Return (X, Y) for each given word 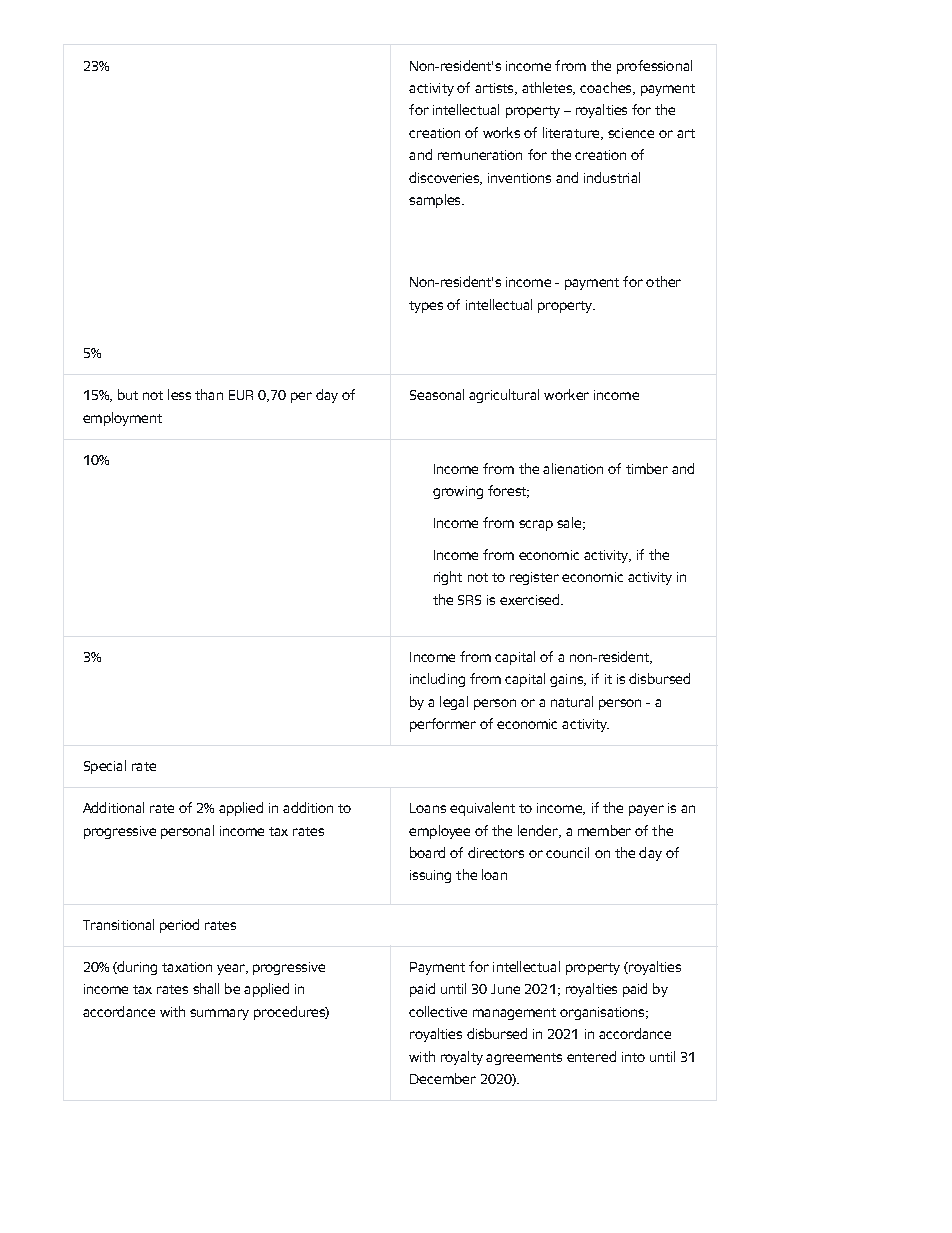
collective (438, 1011)
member (604, 830)
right (448, 578)
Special (105, 767)
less (179, 394)
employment (122, 419)
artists (495, 89)
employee (439, 832)
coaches (607, 88)
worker (566, 394)
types (426, 307)
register (534, 578)
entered (591, 1056)
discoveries (445, 178)
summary (219, 1014)
